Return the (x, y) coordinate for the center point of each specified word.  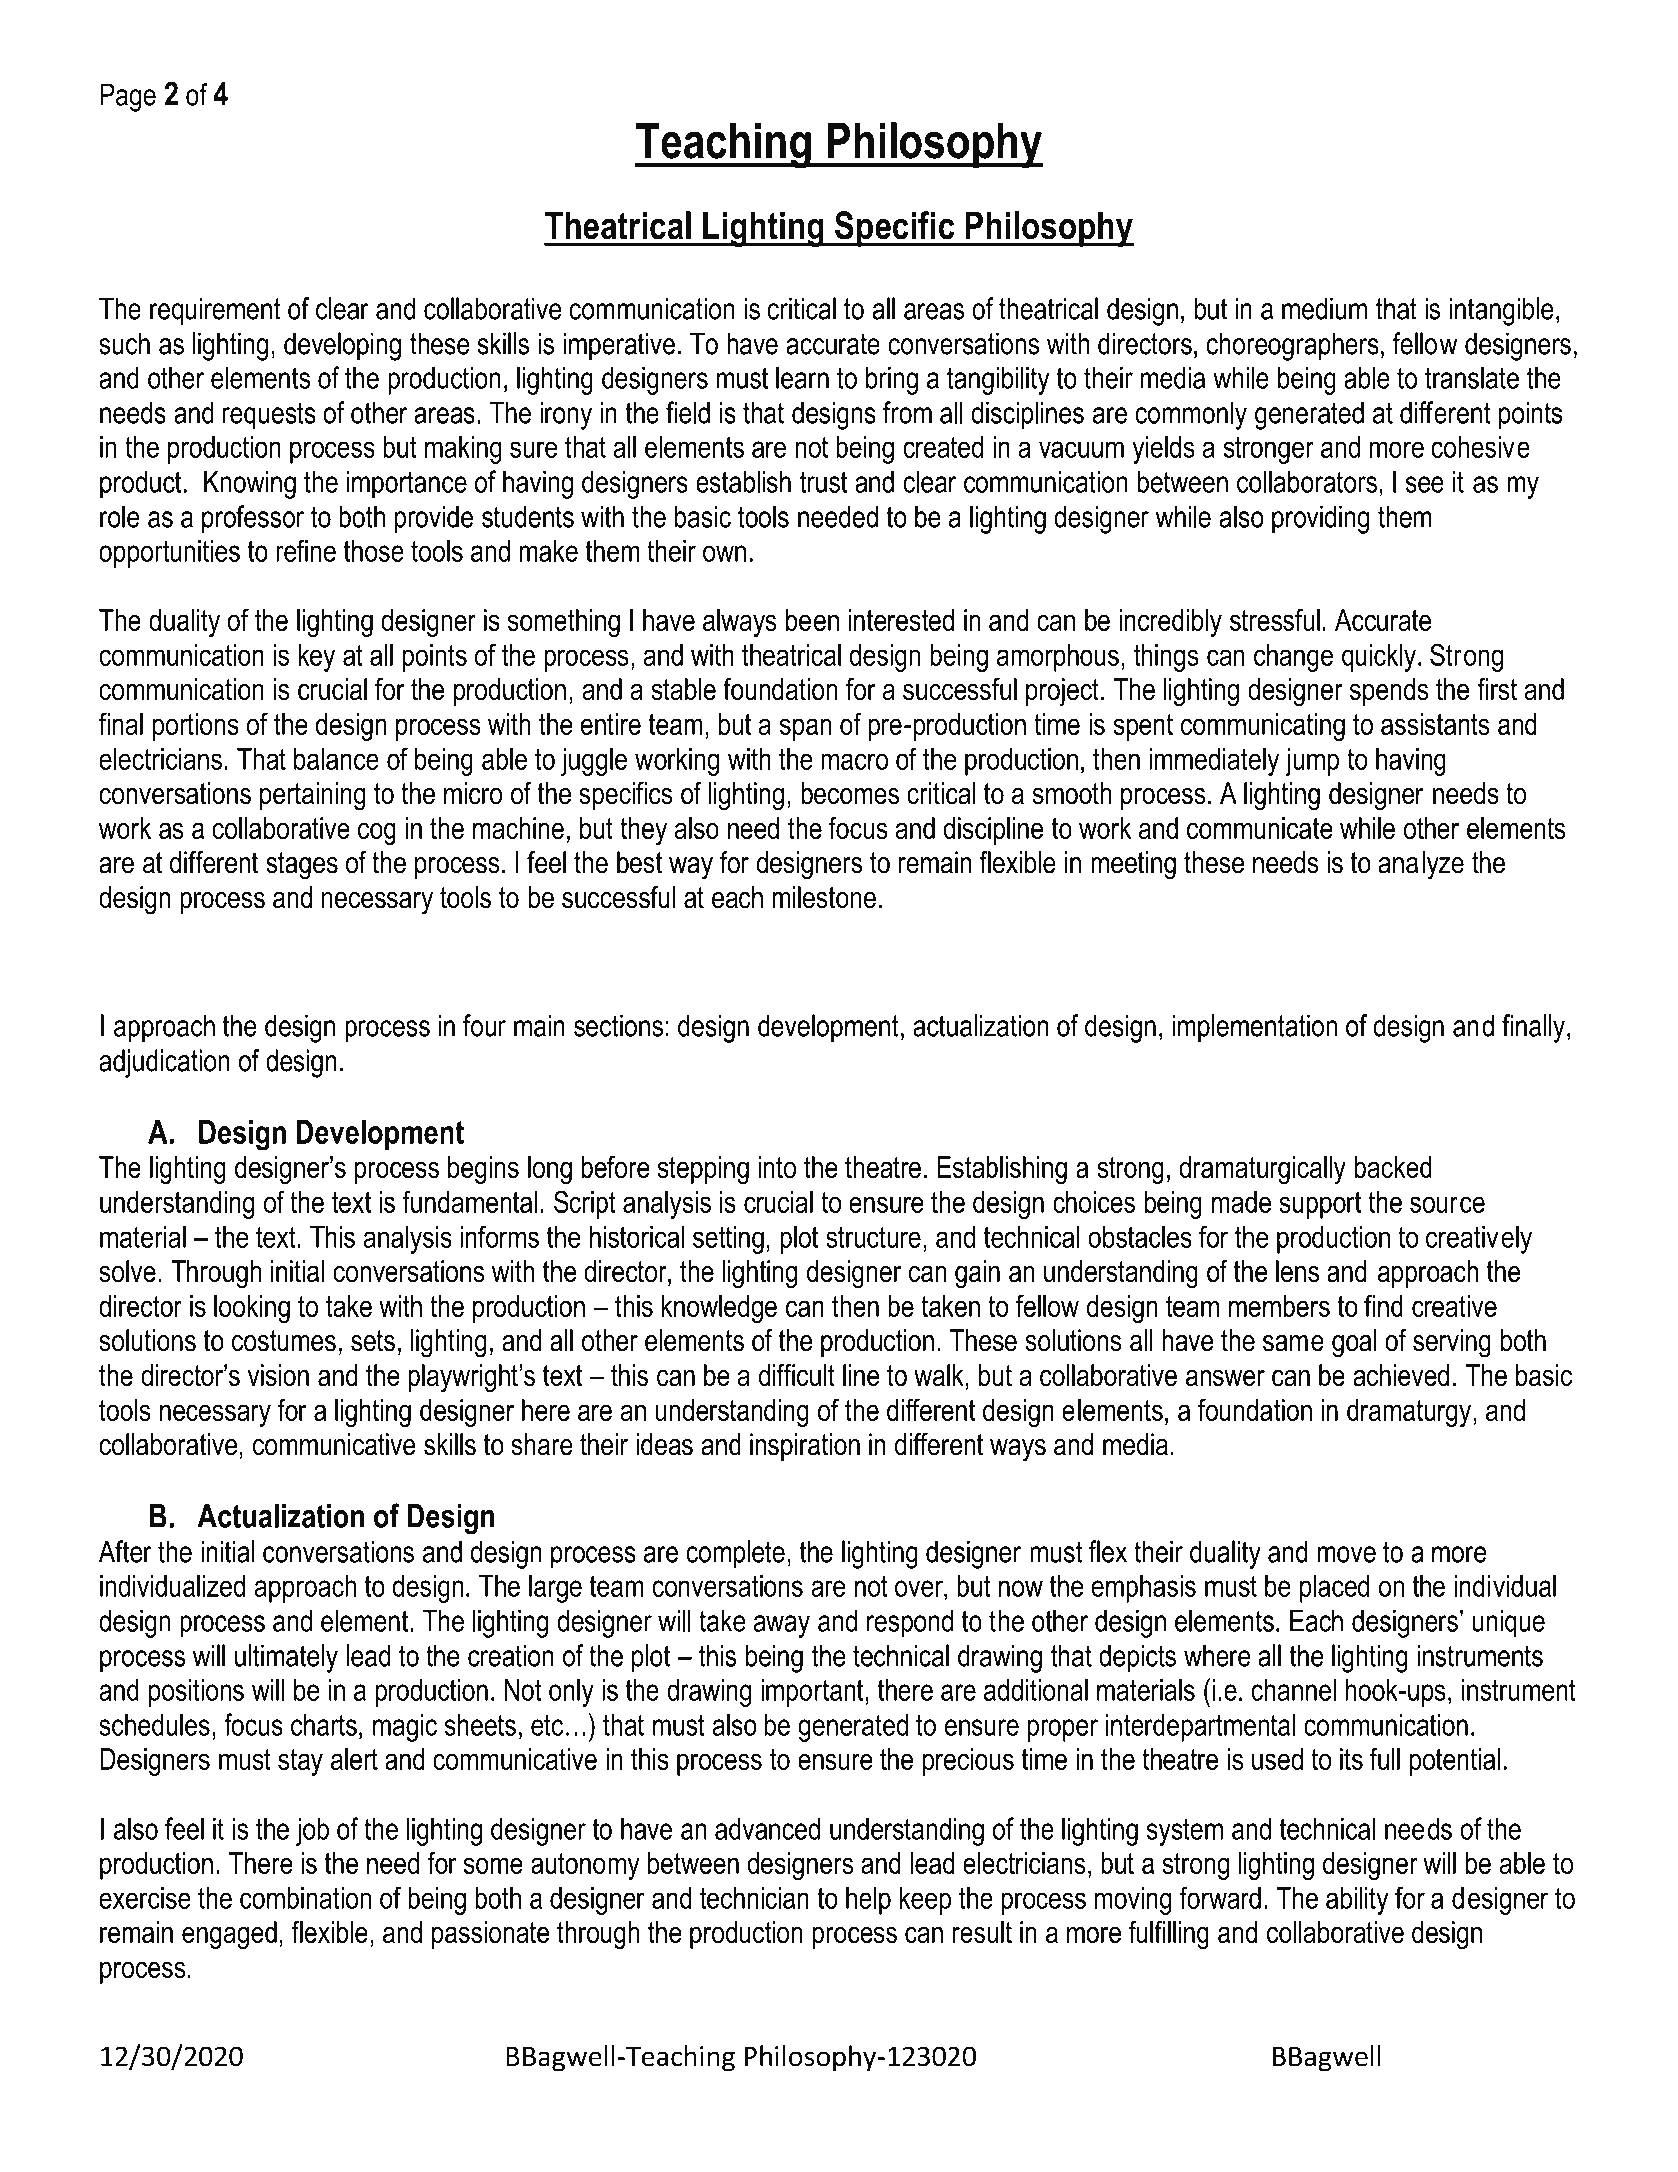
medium (1324, 308)
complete (735, 1554)
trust (823, 482)
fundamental (469, 1201)
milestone (824, 897)
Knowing (250, 484)
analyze (1421, 865)
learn (802, 377)
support (1320, 1205)
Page (128, 97)
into (777, 1167)
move (1347, 1554)
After (125, 1551)
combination (305, 1898)
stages (302, 866)
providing (1320, 519)
